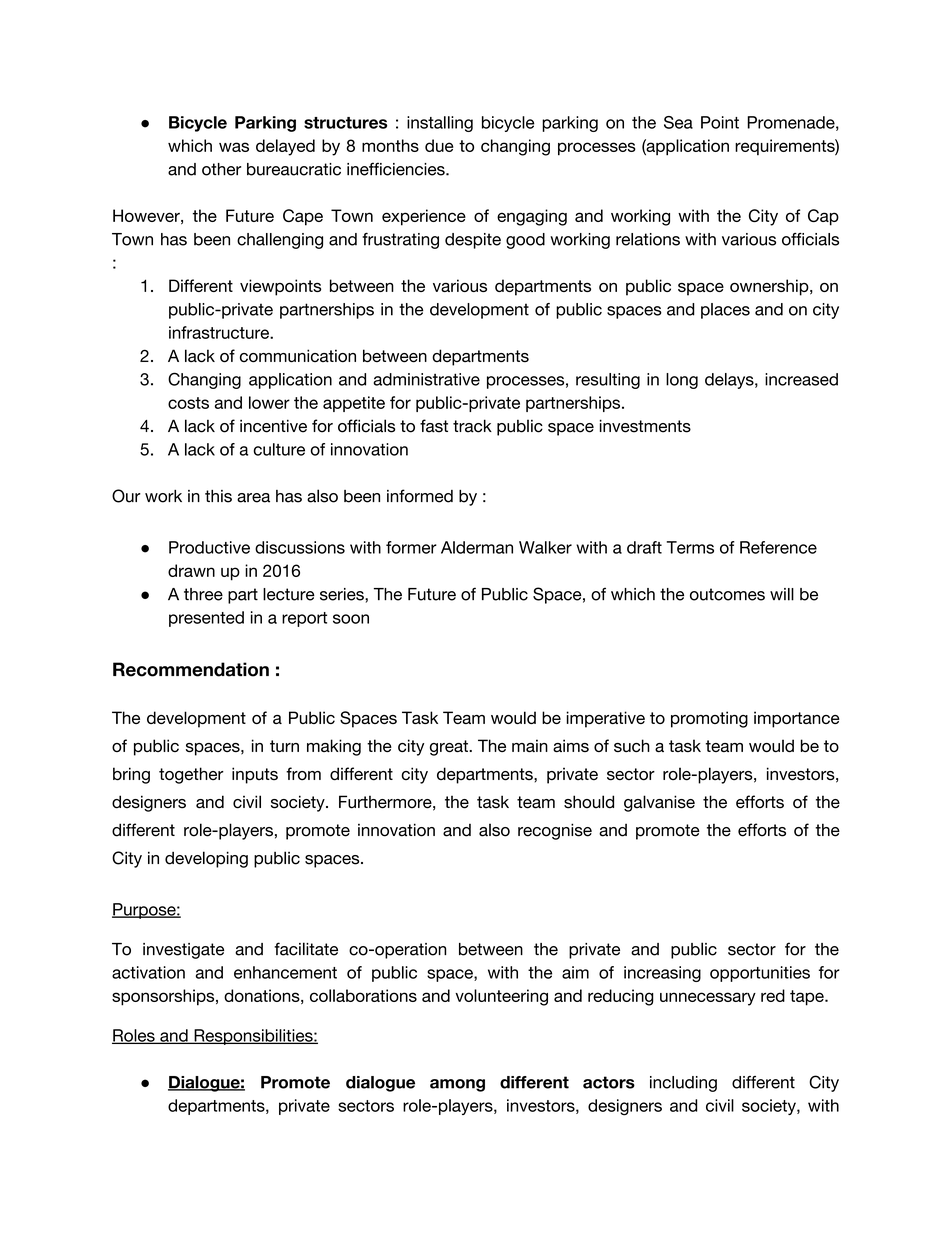  Describe the element at coordinates (203, 594) in the screenshot. I see `three` at that location.
